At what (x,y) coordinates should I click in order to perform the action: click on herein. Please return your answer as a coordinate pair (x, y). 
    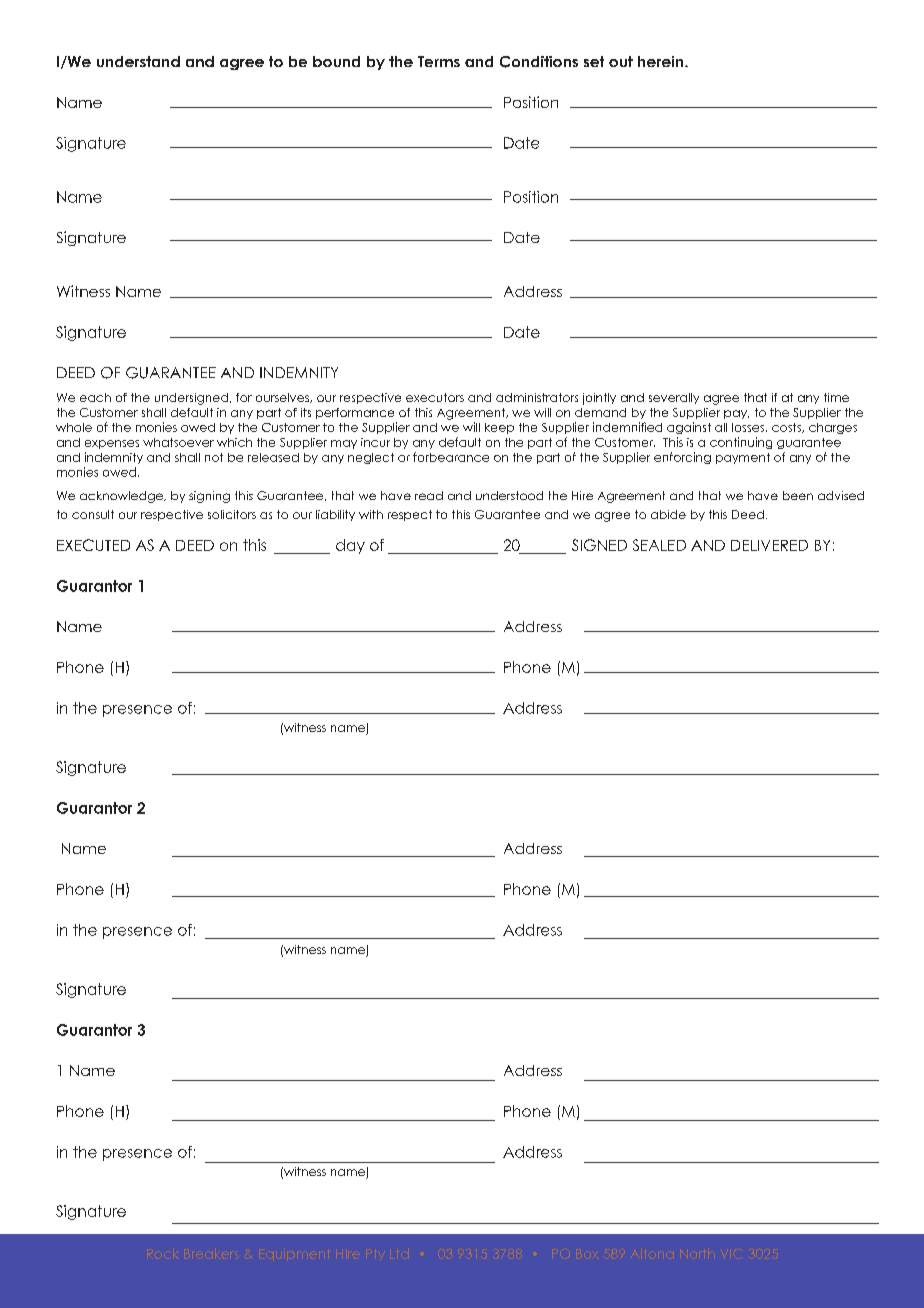
    Looking at the image, I should click on (662, 61).
